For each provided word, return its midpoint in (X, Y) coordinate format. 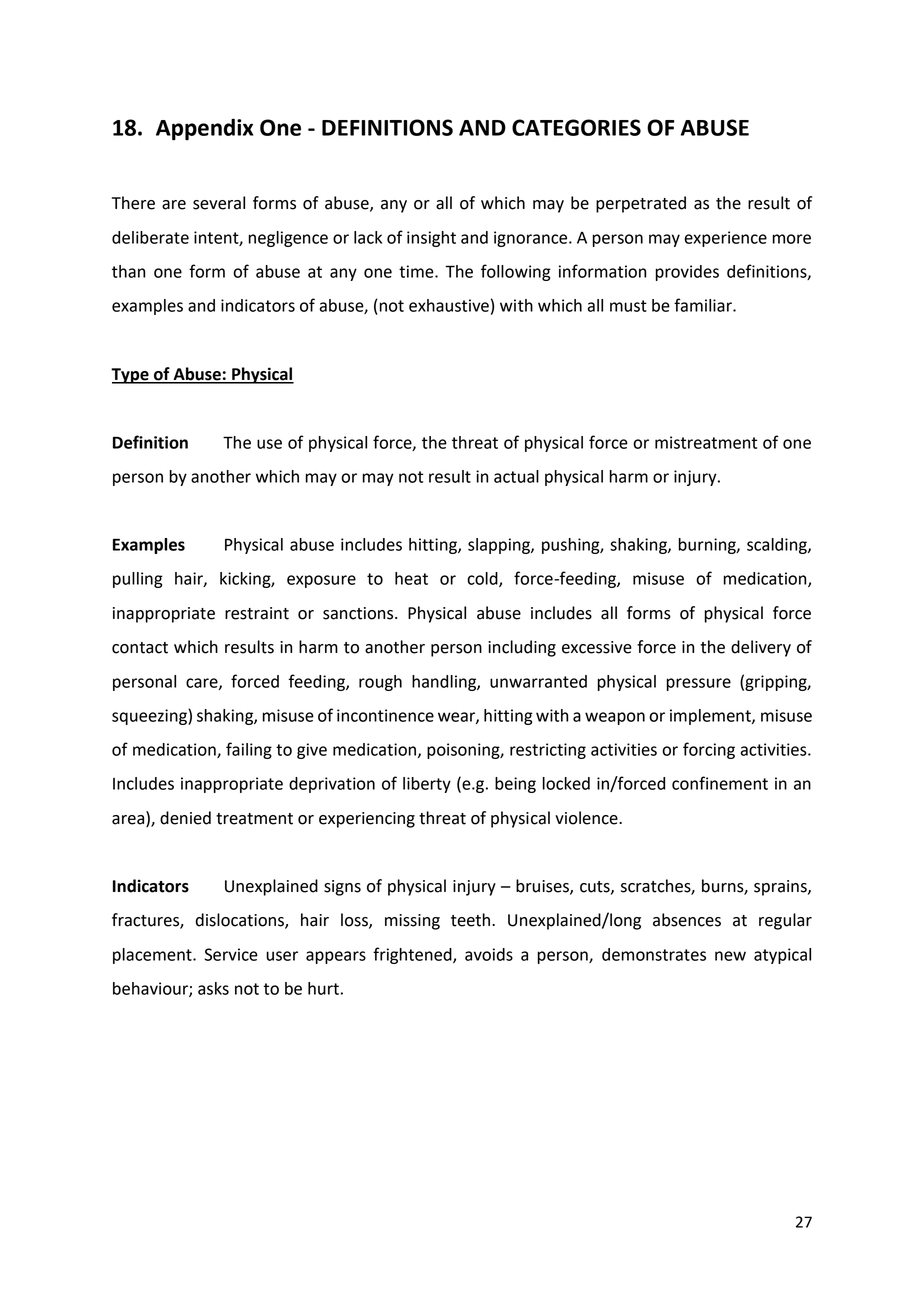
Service (231, 954)
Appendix (204, 129)
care (203, 684)
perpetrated (641, 204)
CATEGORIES (576, 127)
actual (516, 476)
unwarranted (538, 681)
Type (131, 376)
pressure (699, 684)
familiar (704, 305)
